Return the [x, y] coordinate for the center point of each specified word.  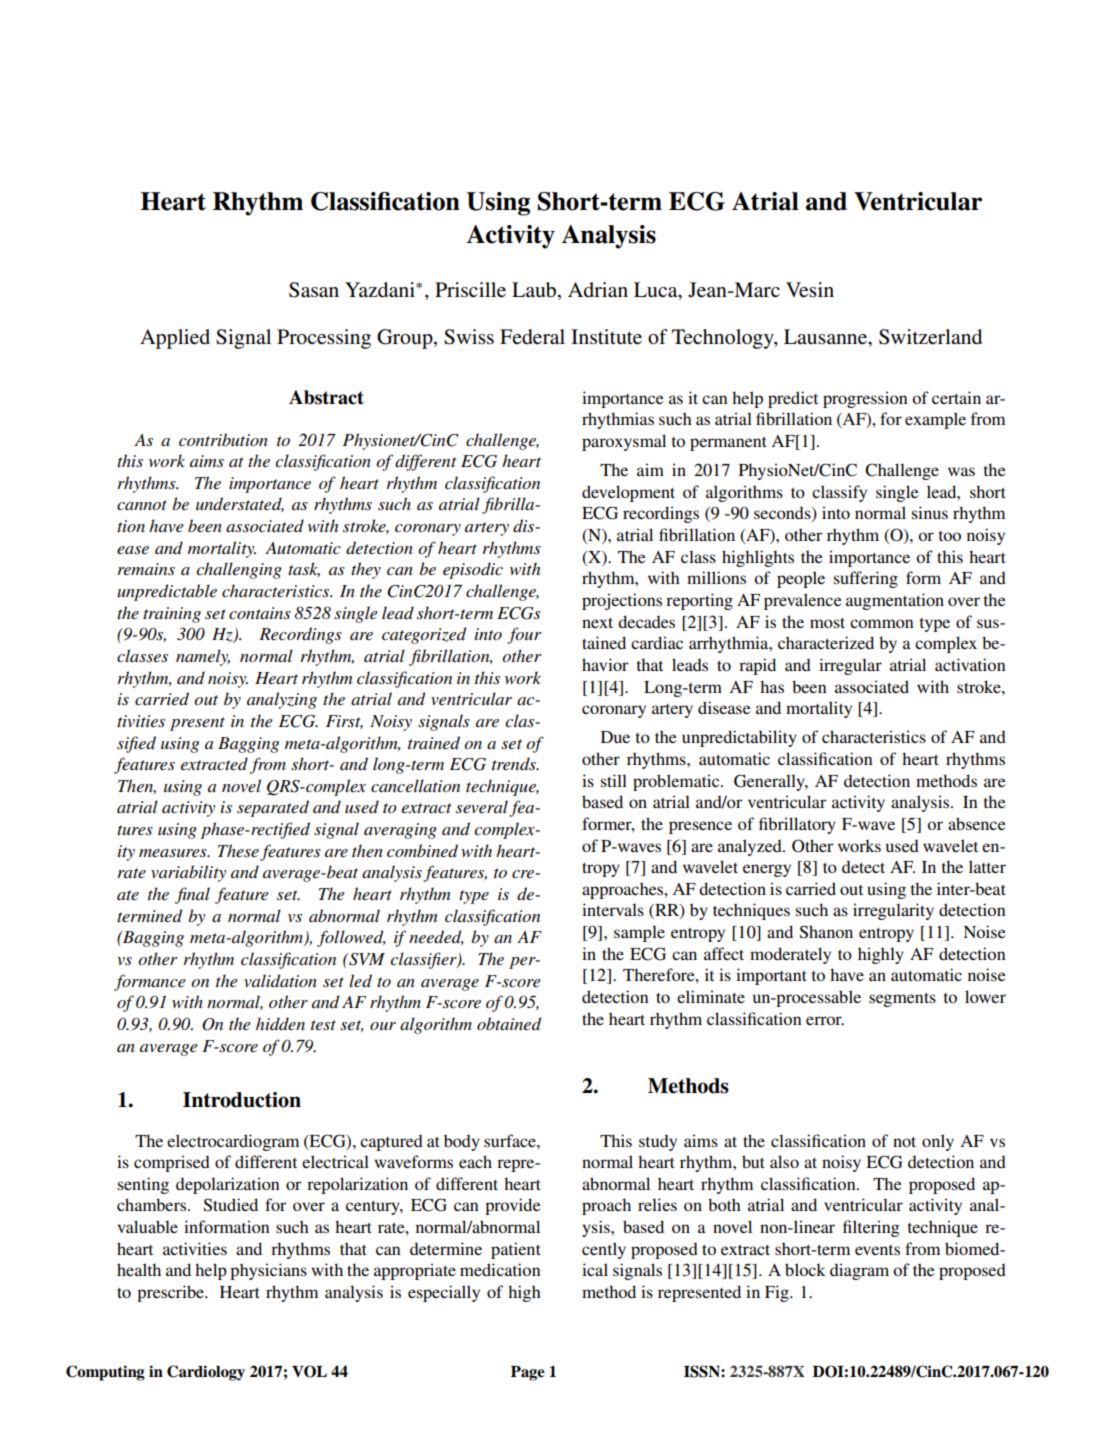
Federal [532, 336]
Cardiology [206, 1373]
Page [528, 1373]
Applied [175, 339]
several [483, 808]
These [238, 850]
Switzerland [930, 337]
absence [977, 823]
